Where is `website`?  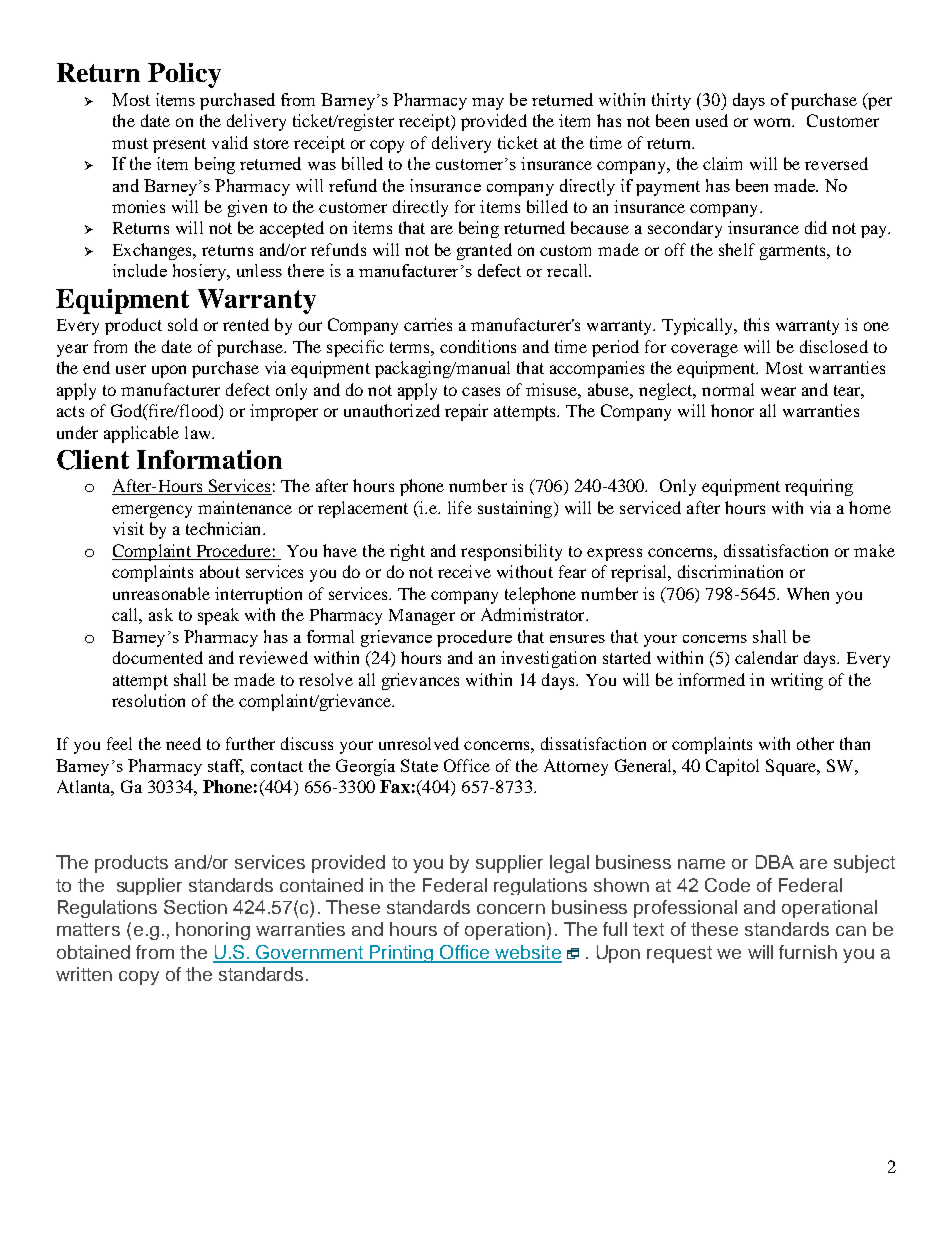
website is located at coordinates (527, 953).
